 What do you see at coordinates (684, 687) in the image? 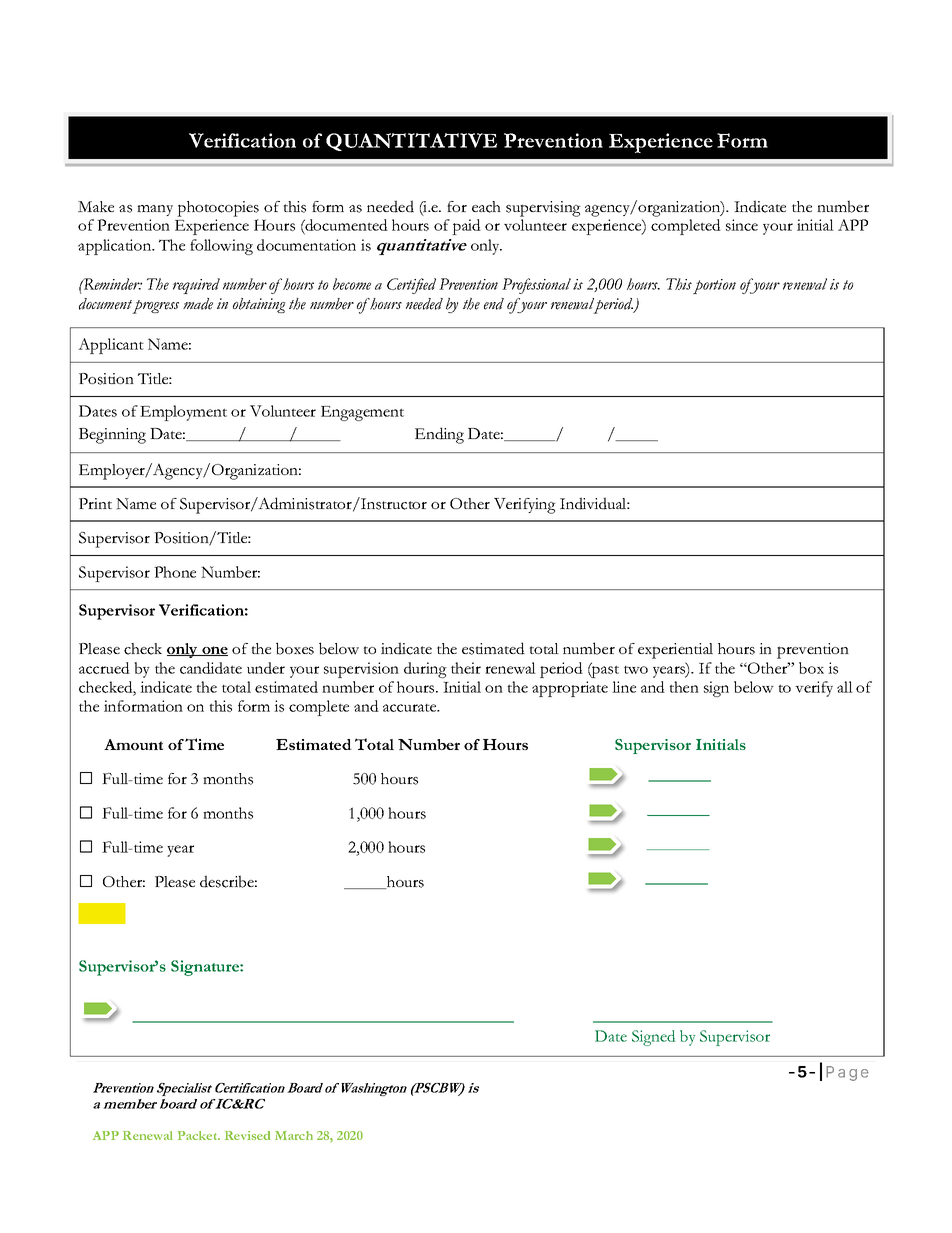
I see `then` at bounding box center [684, 687].
